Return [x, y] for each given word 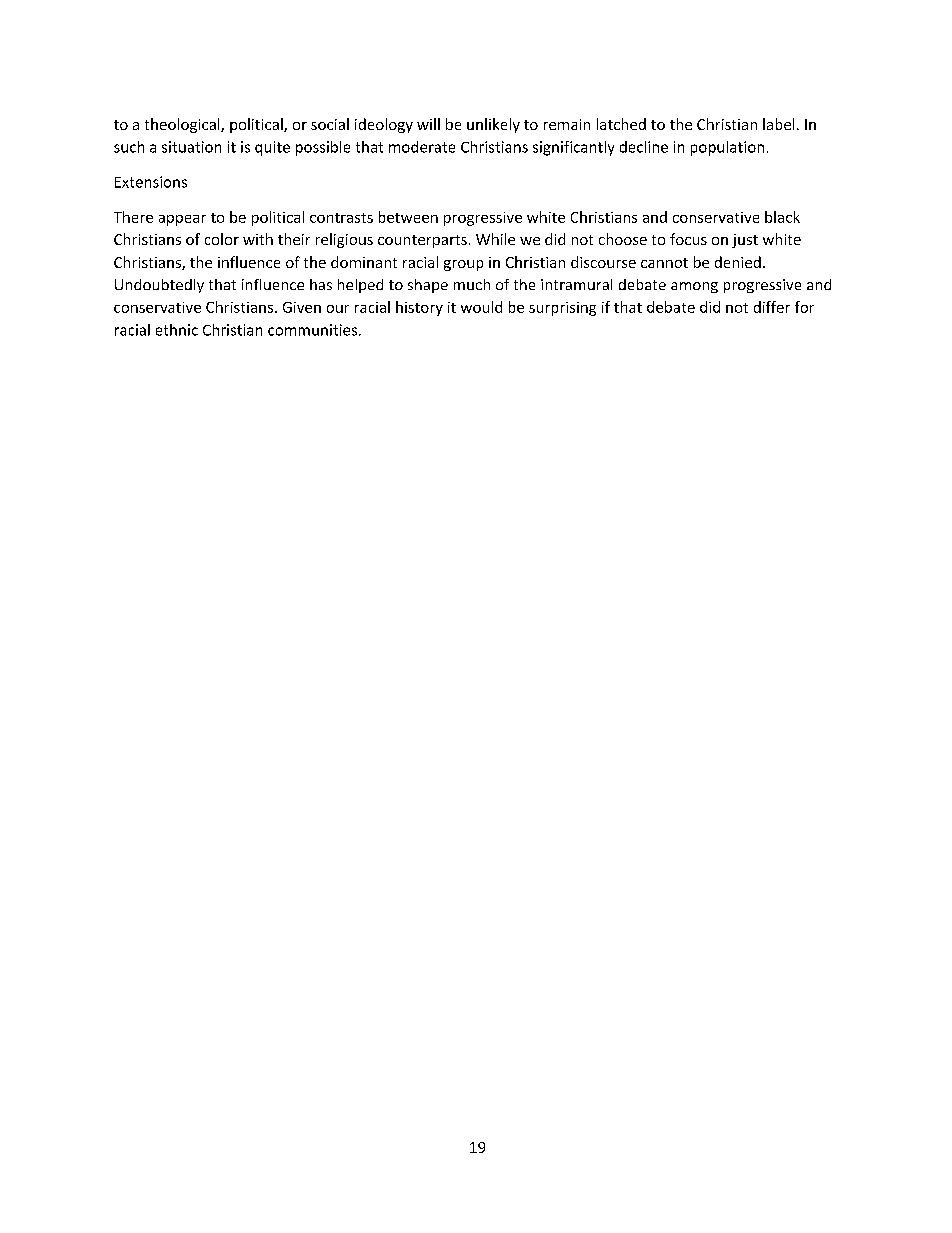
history [419, 308]
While [495, 239]
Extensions [151, 182]
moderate [422, 147]
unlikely [493, 125]
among [694, 287]
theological [183, 125]
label [778, 124]
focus [688, 239]
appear [182, 220]
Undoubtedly [159, 286]
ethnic [177, 330]
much [472, 284]
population [727, 148]
